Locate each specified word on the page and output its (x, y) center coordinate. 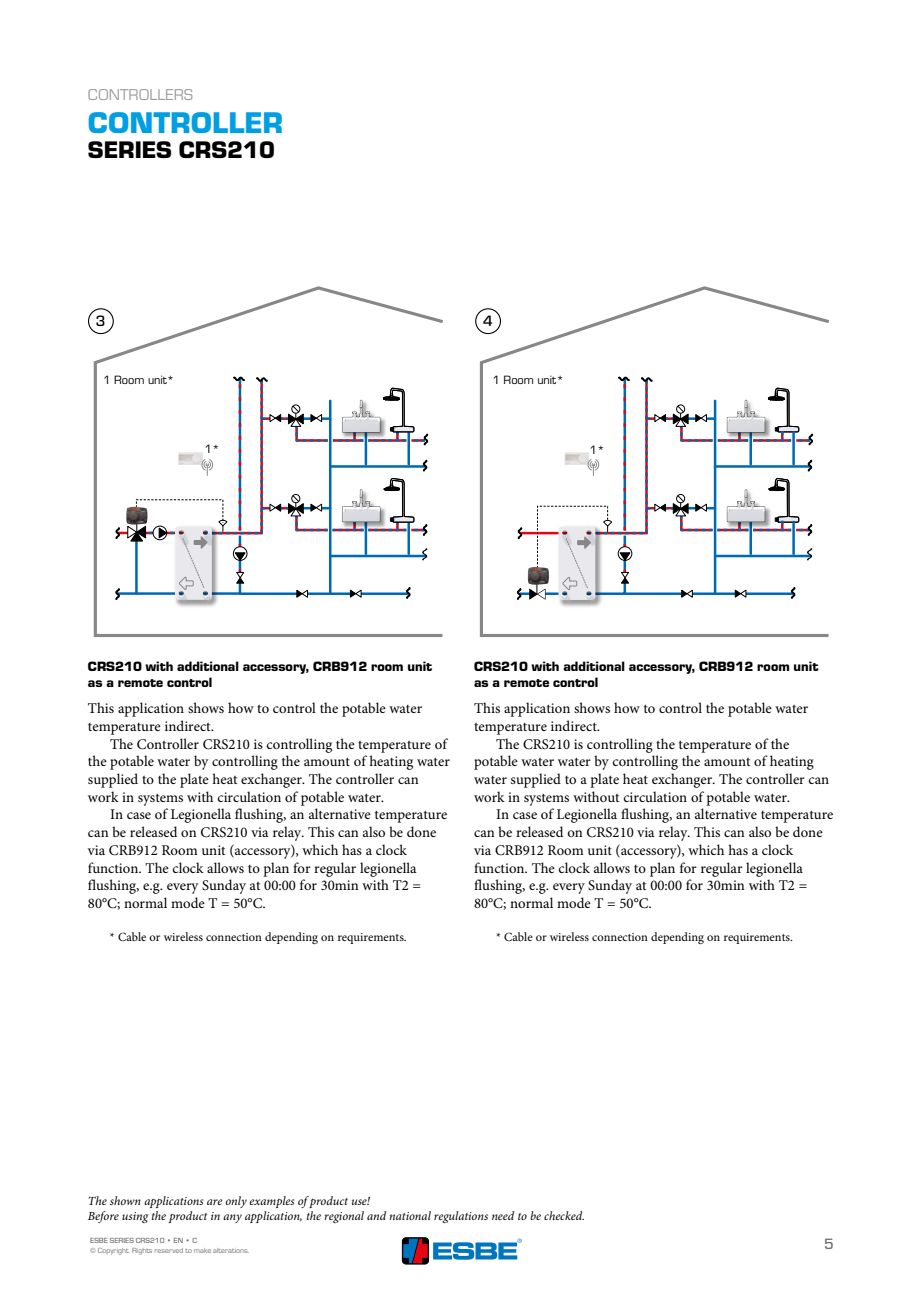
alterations (231, 1250)
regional (344, 1217)
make (202, 1250)
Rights (142, 1251)
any (232, 1218)
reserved (169, 1250)
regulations (461, 1217)
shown (125, 1200)
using (135, 1217)
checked (564, 1215)
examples (272, 1202)
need (503, 1215)
